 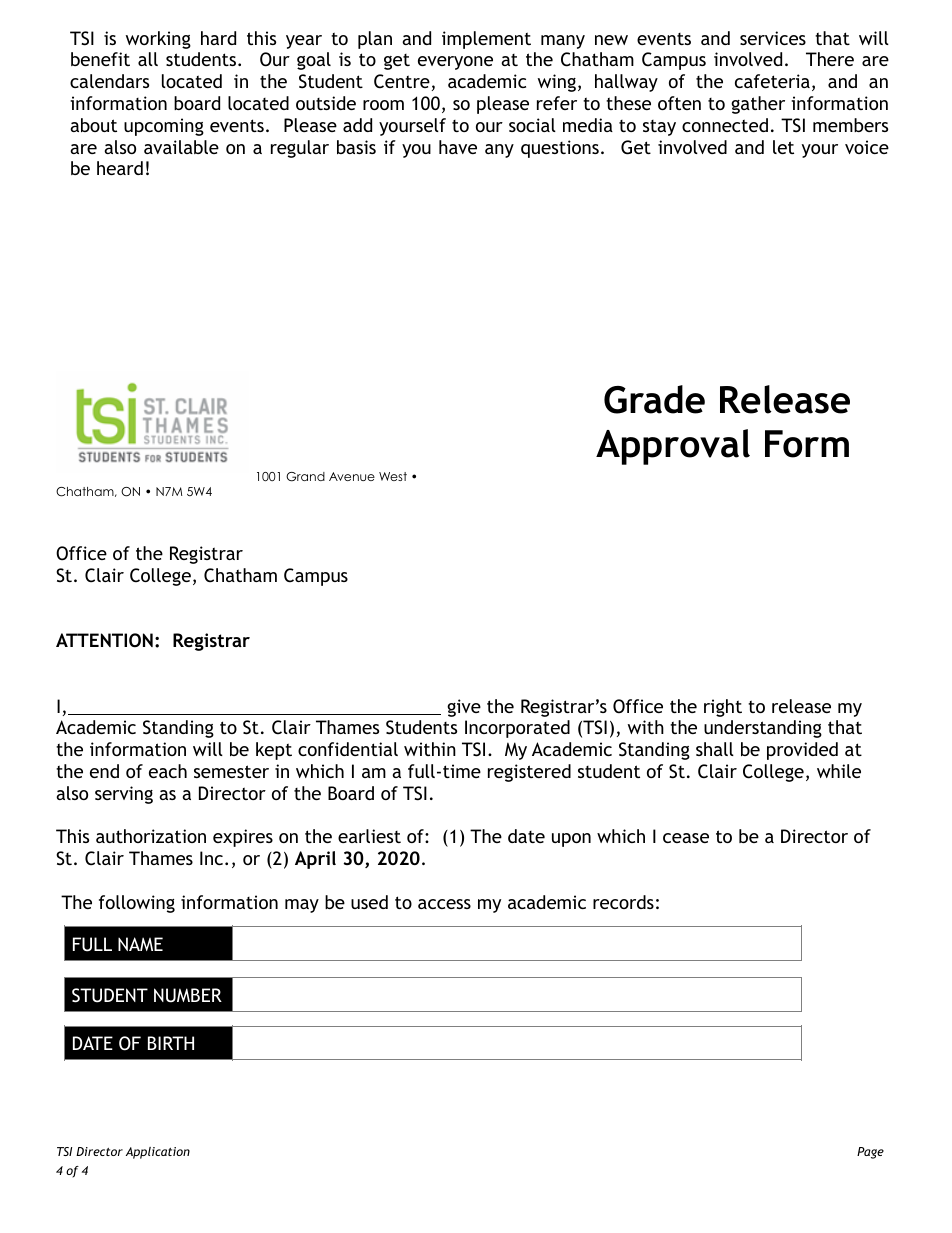 I want to click on West, so click(x=393, y=476).
